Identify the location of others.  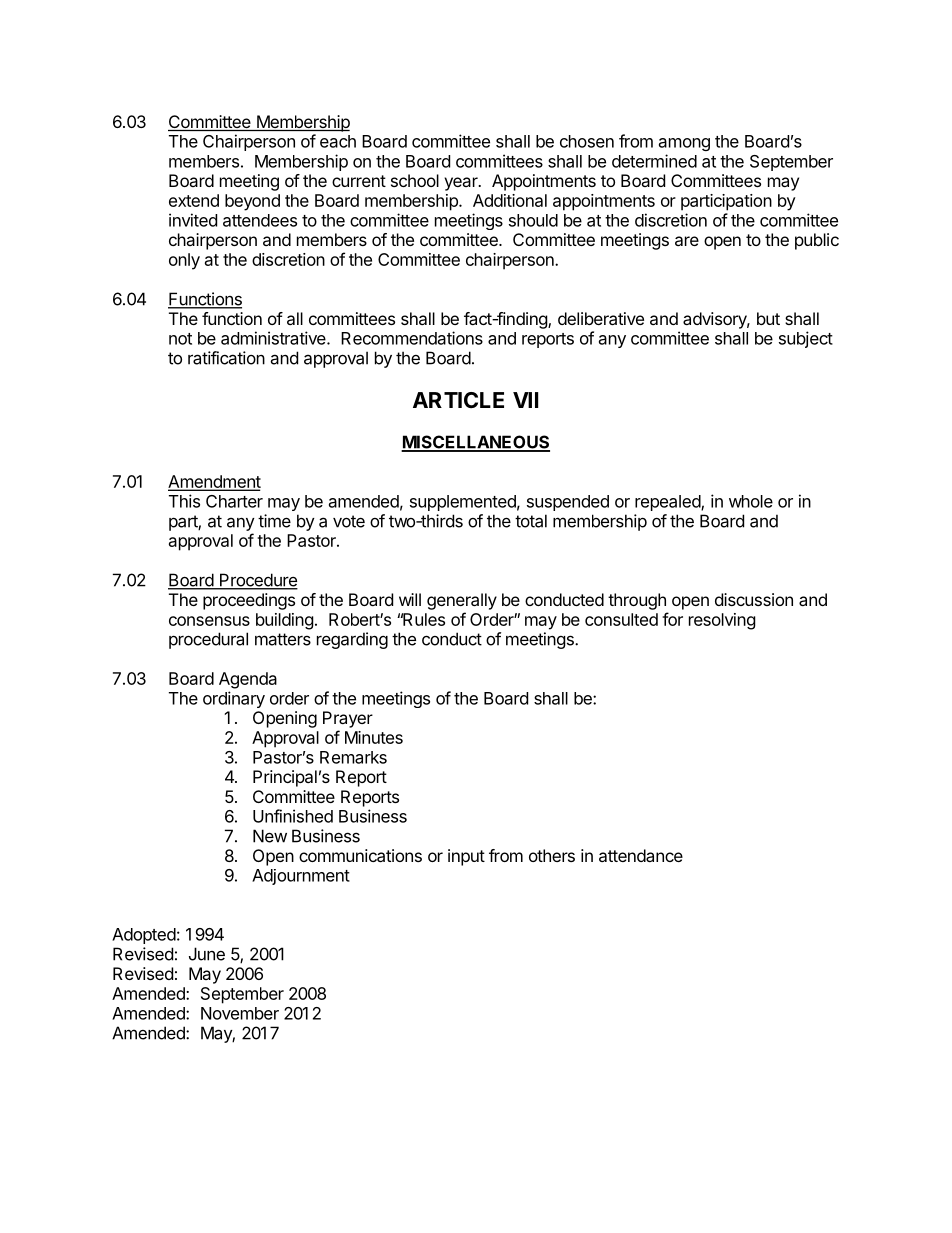
(552, 855).
